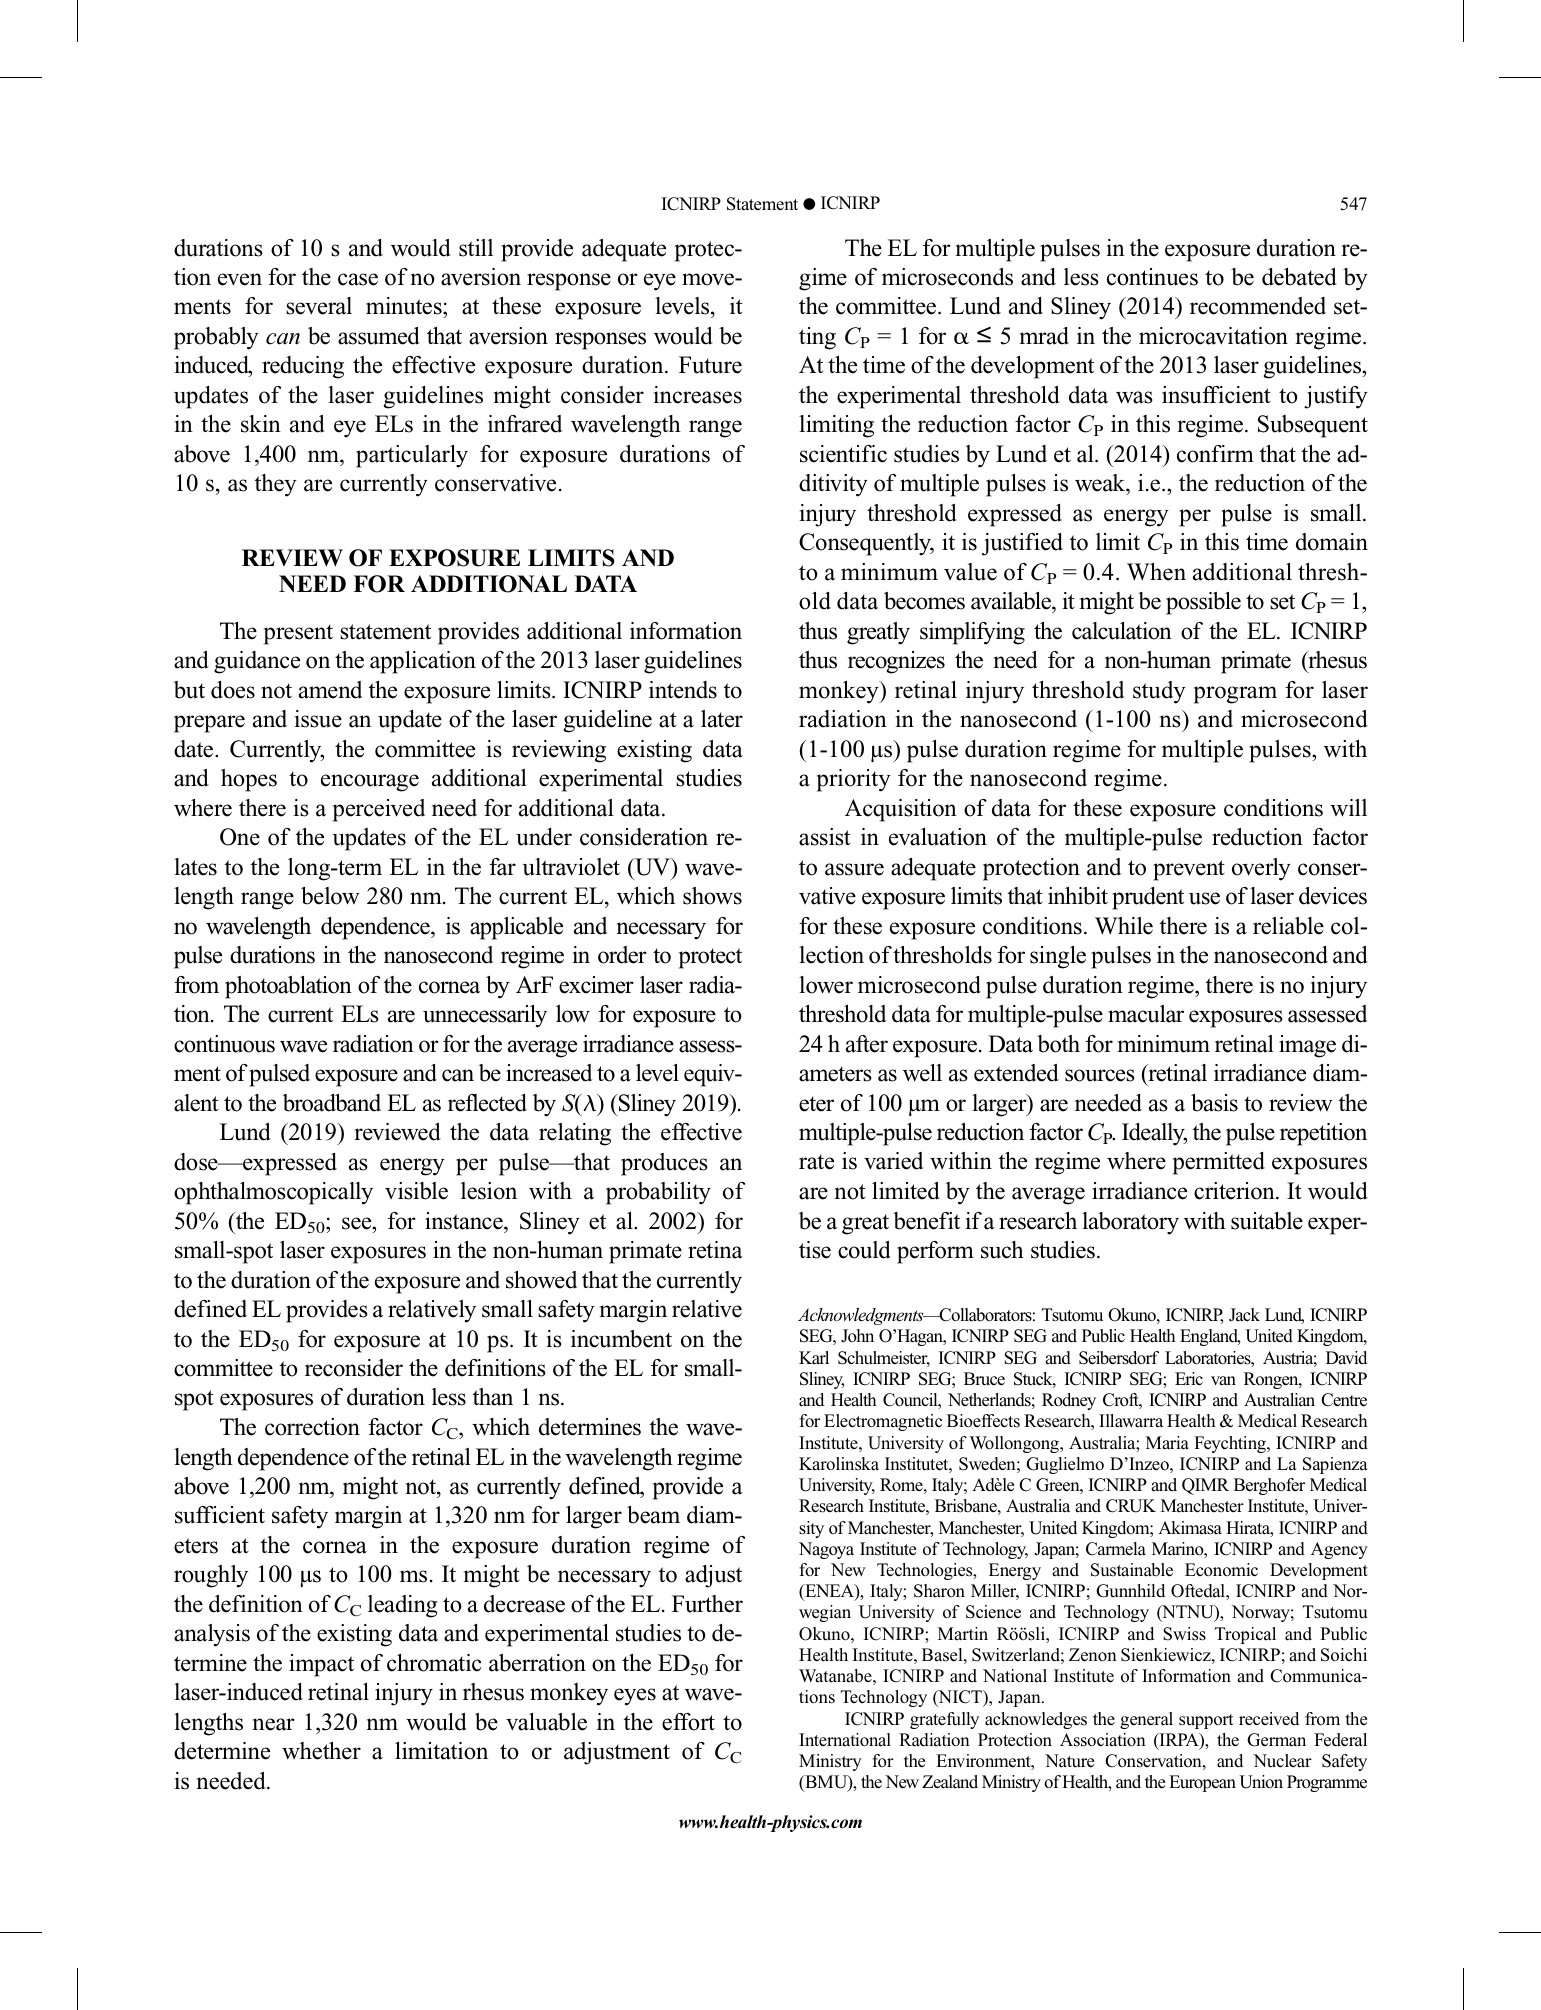 Image resolution: width=1541 pixels, height=2010 pixels. What do you see at coordinates (370, 783) in the image?
I see `encourage` at bounding box center [370, 783].
